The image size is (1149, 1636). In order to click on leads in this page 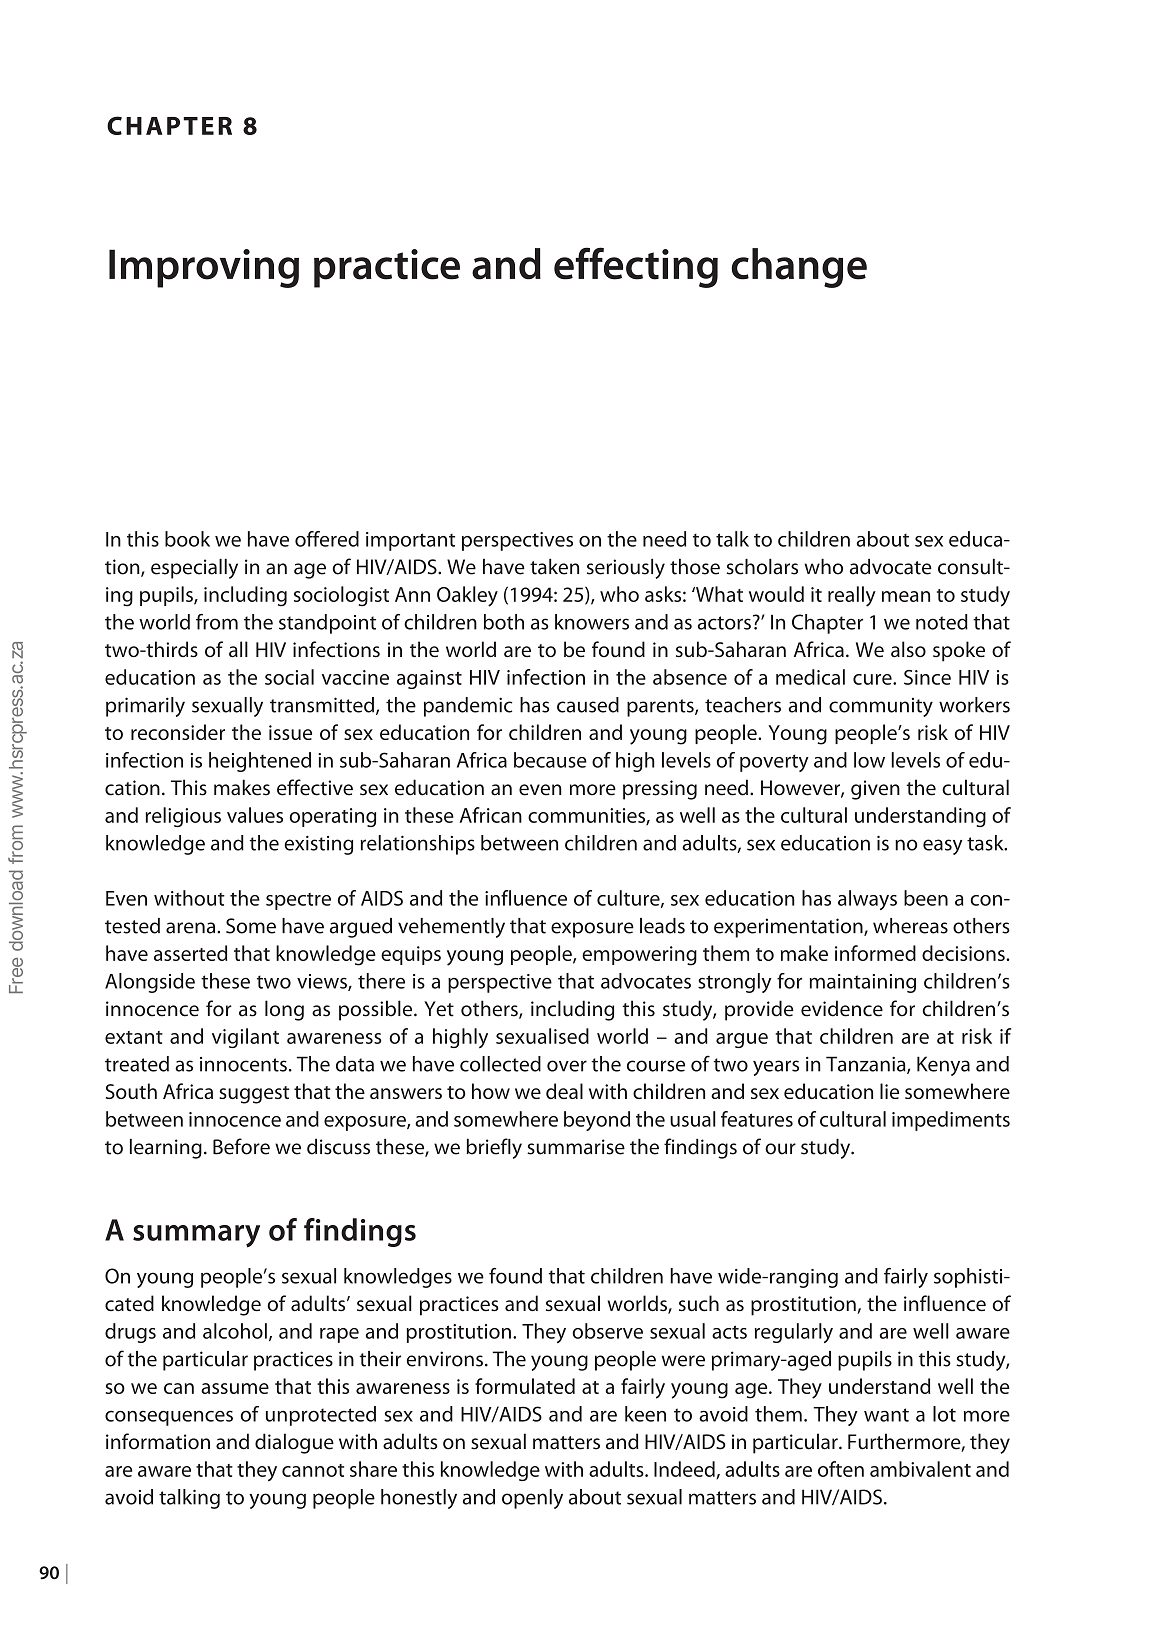, I will do `click(662, 926)`.
